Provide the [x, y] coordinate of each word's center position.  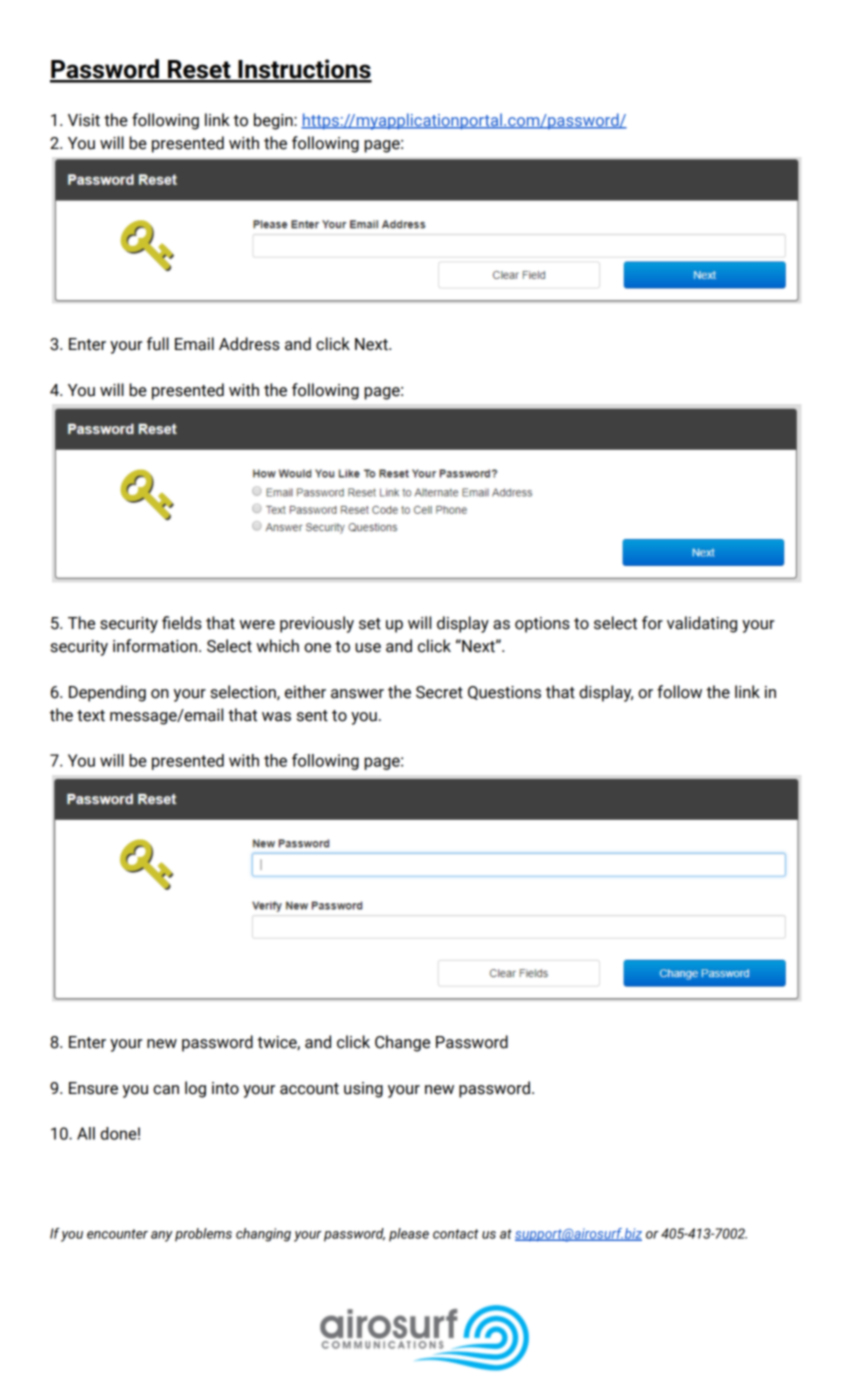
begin [274, 121]
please [409, 1235]
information [155, 646]
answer [357, 694]
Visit [84, 120]
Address [249, 344]
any [162, 1236]
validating [702, 624]
